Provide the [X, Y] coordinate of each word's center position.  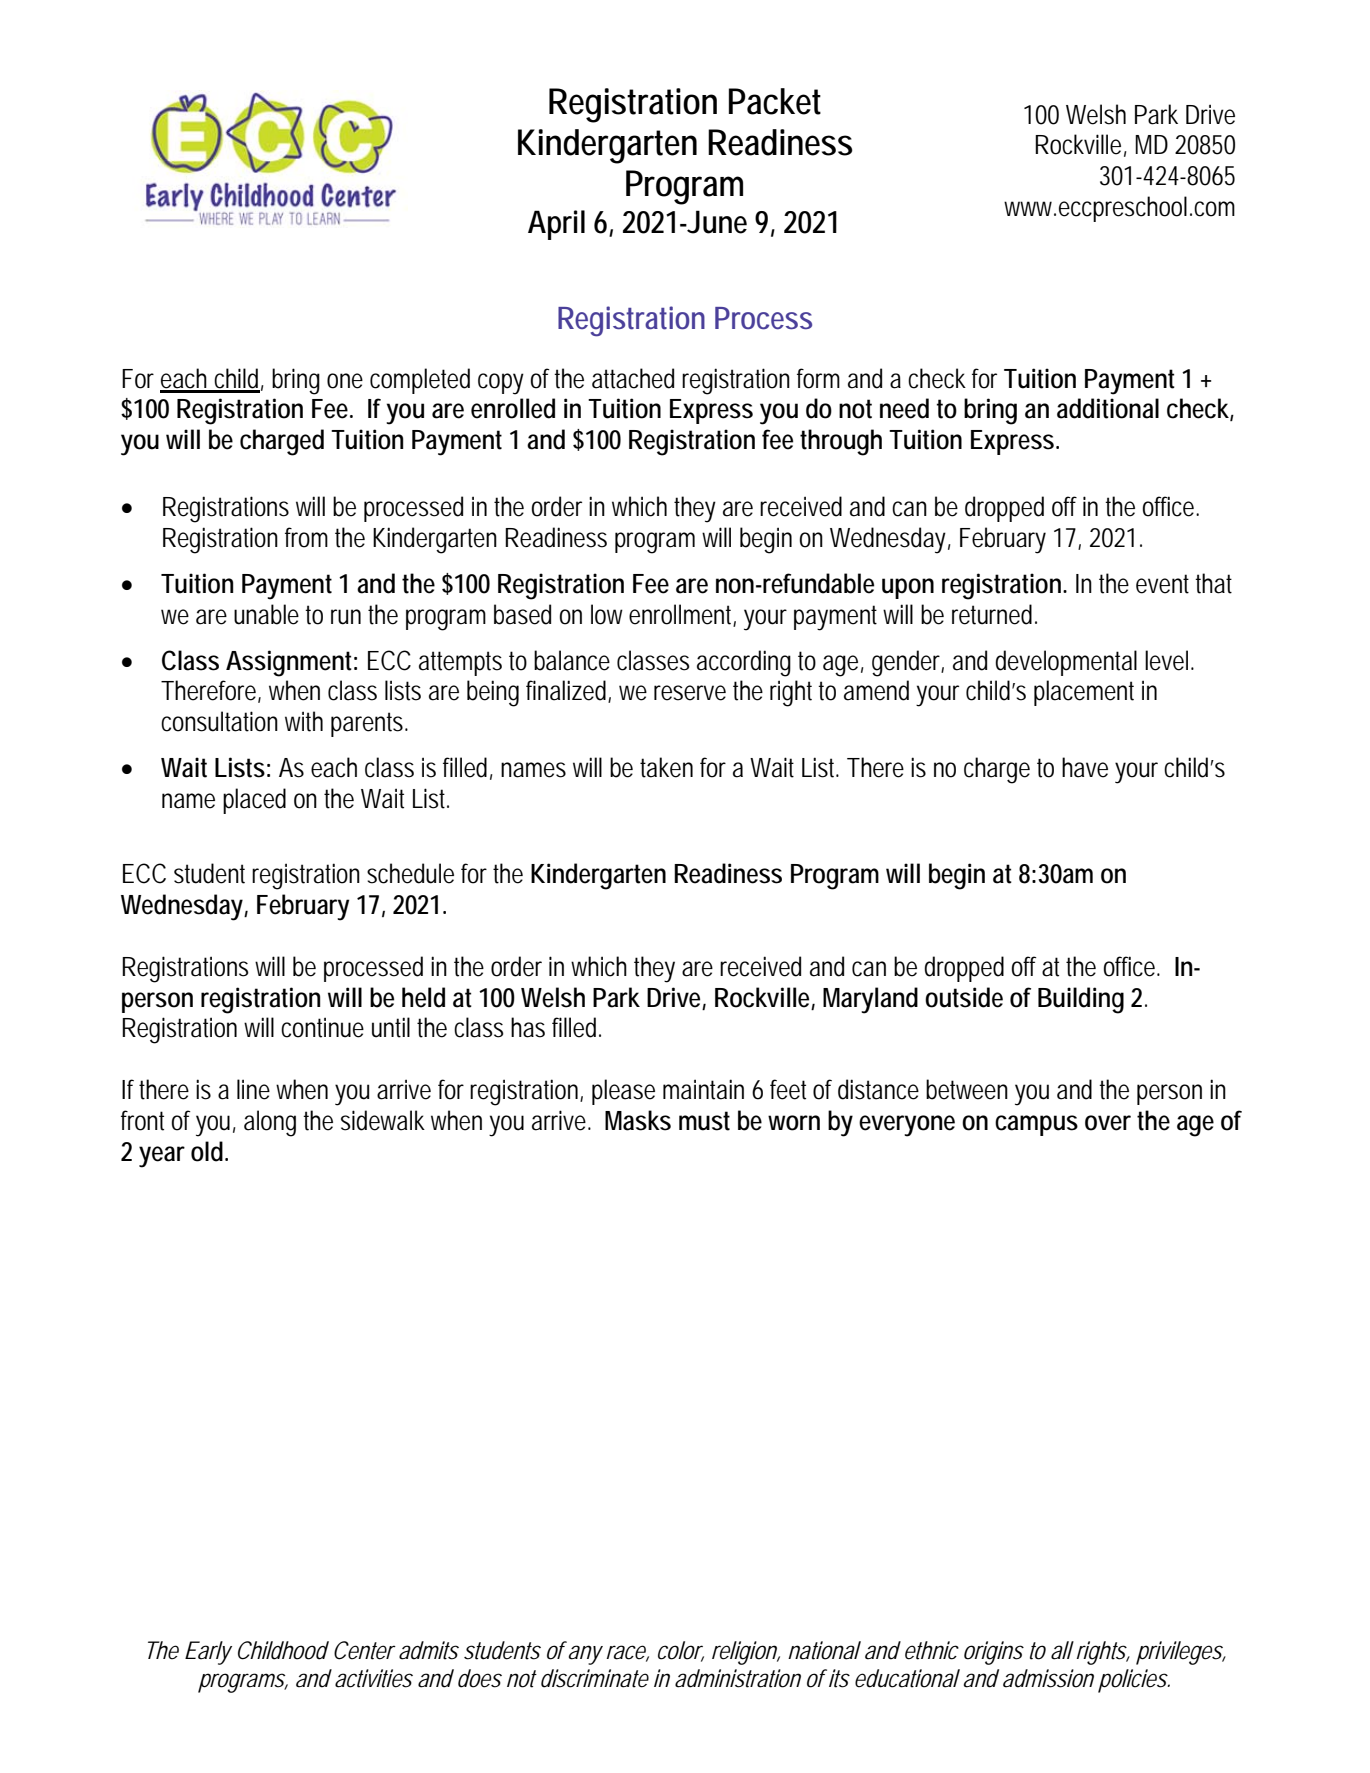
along [270, 1123]
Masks [638, 1120]
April [556, 225]
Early [208, 1653]
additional [1108, 408]
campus [1036, 1125]
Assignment [291, 663]
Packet [775, 101]
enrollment [682, 615]
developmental [1066, 663]
